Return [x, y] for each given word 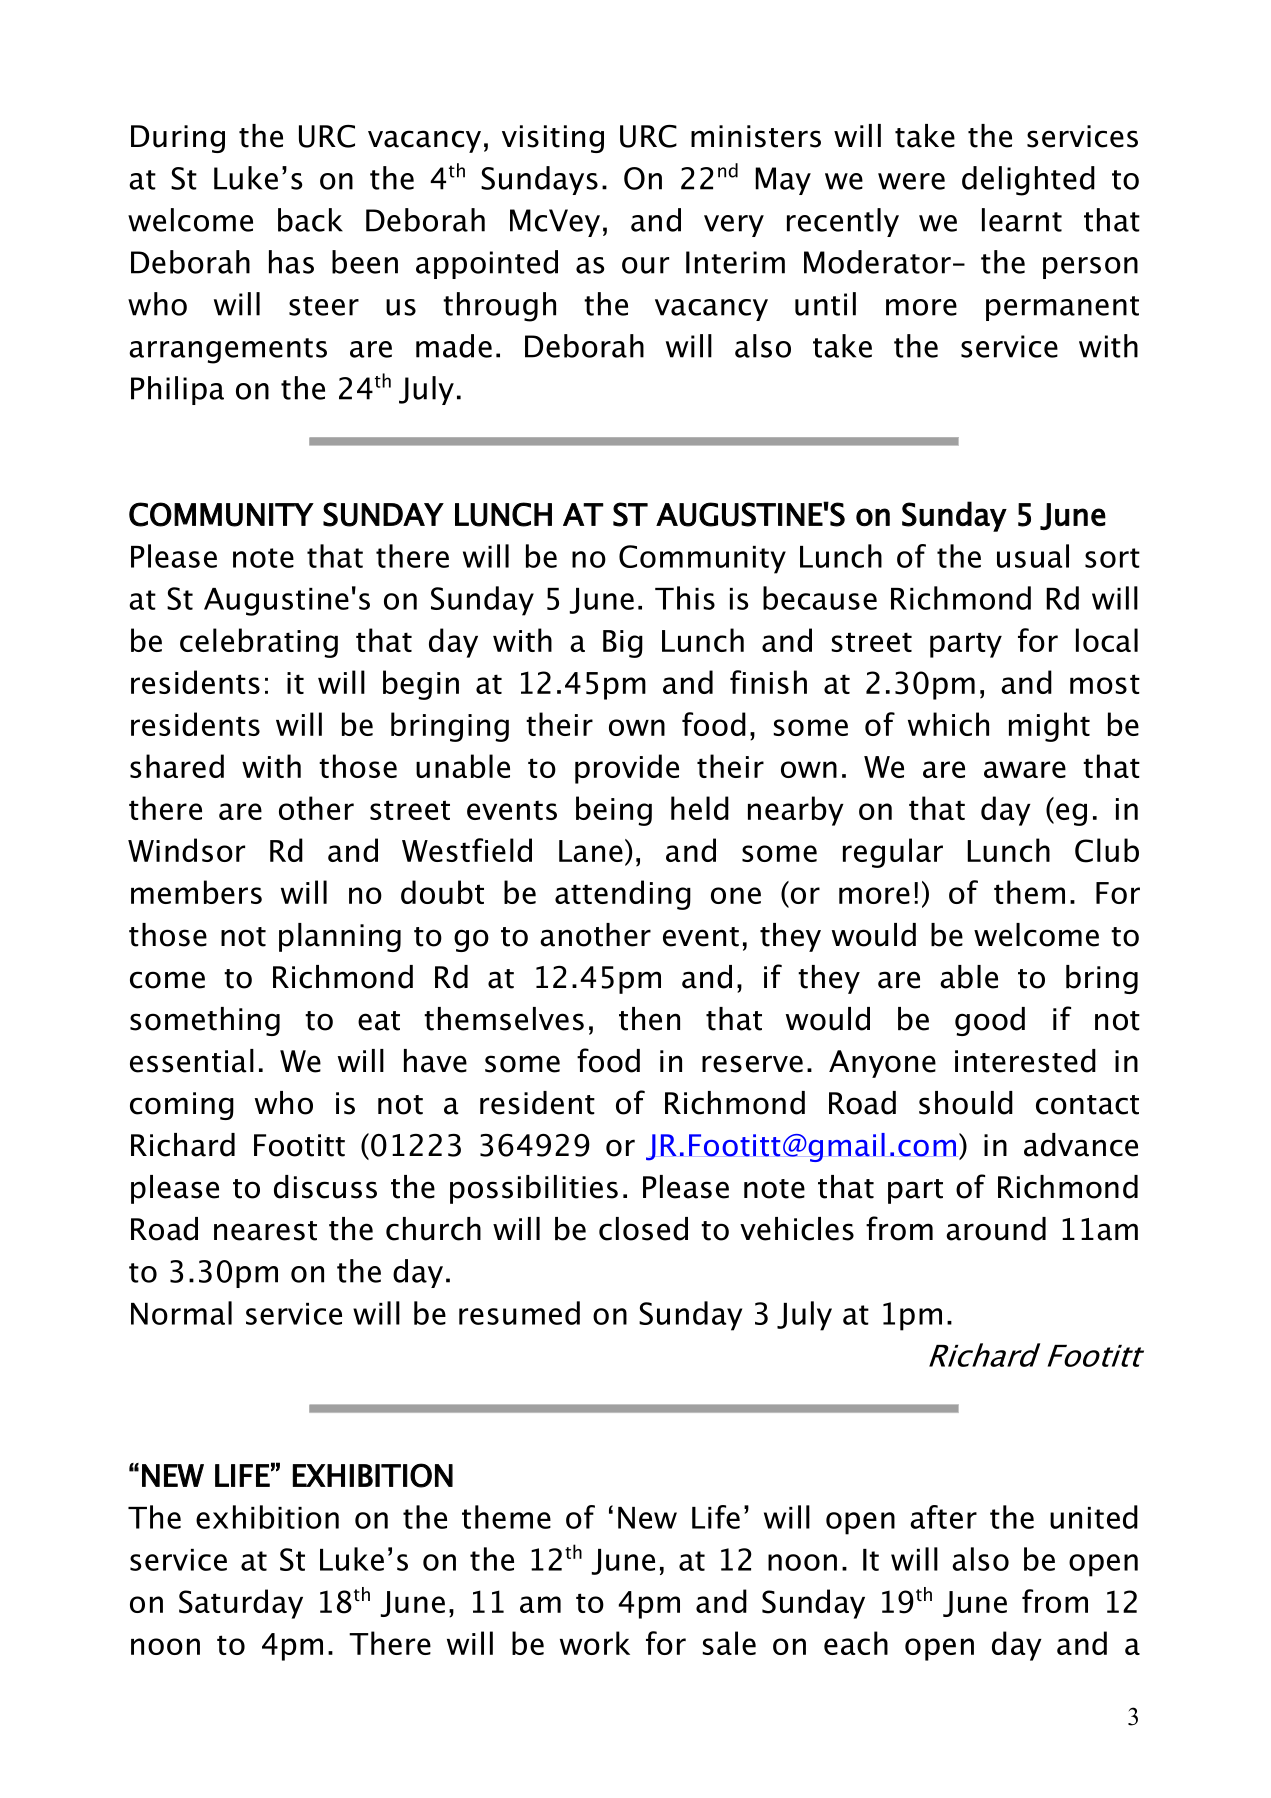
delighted [1028, 181]
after [943, 1517]
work [595, 1643]
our [645, 265]
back [310, 220]
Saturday [241, 1604]
